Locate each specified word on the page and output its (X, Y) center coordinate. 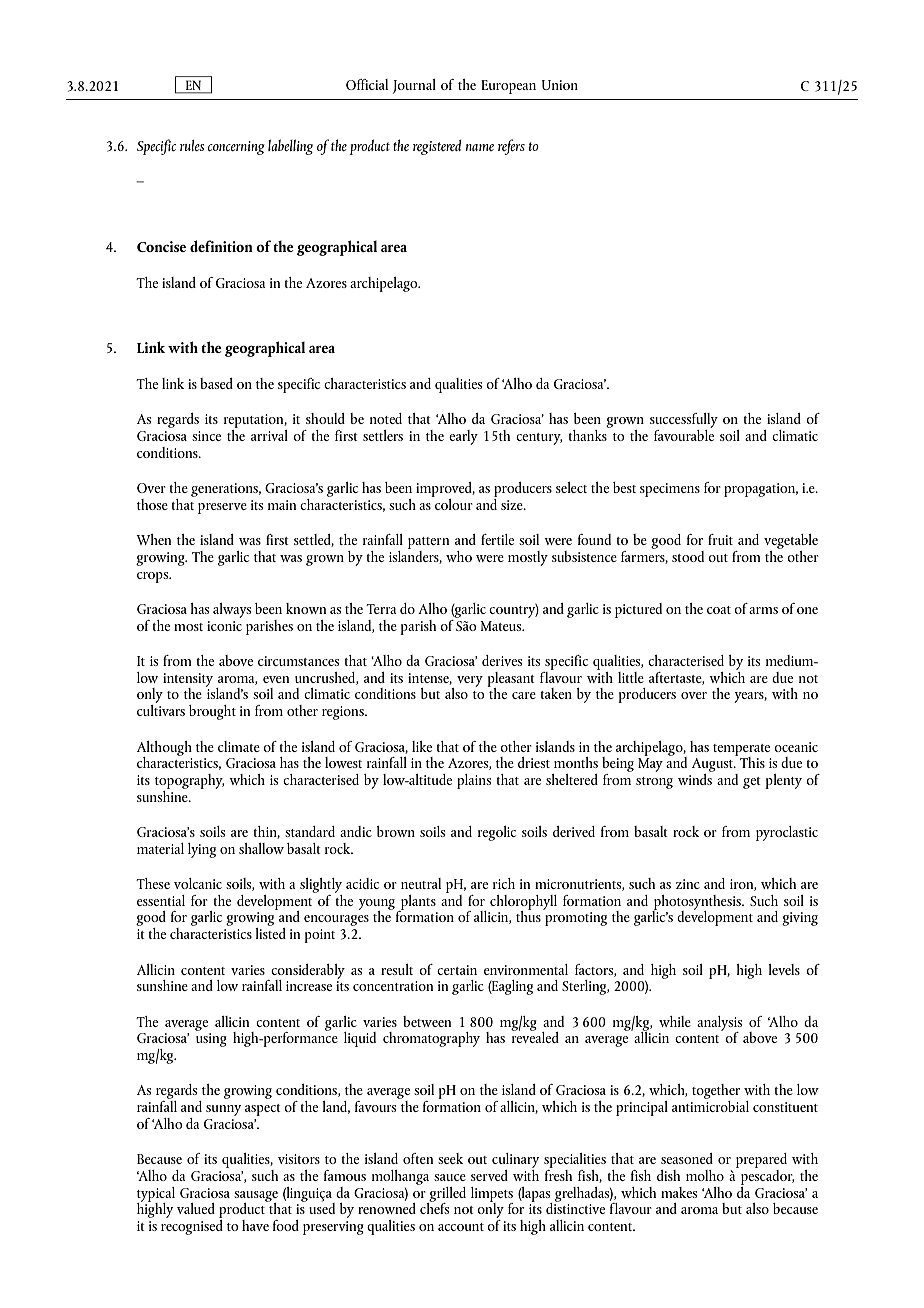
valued (196, 1208)
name (480, 147)
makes (679, 1192)
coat (719, 610)
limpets (492, 1195)
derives (502, 660)
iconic (224, 626)
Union (560, 85)
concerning (236, 148)
